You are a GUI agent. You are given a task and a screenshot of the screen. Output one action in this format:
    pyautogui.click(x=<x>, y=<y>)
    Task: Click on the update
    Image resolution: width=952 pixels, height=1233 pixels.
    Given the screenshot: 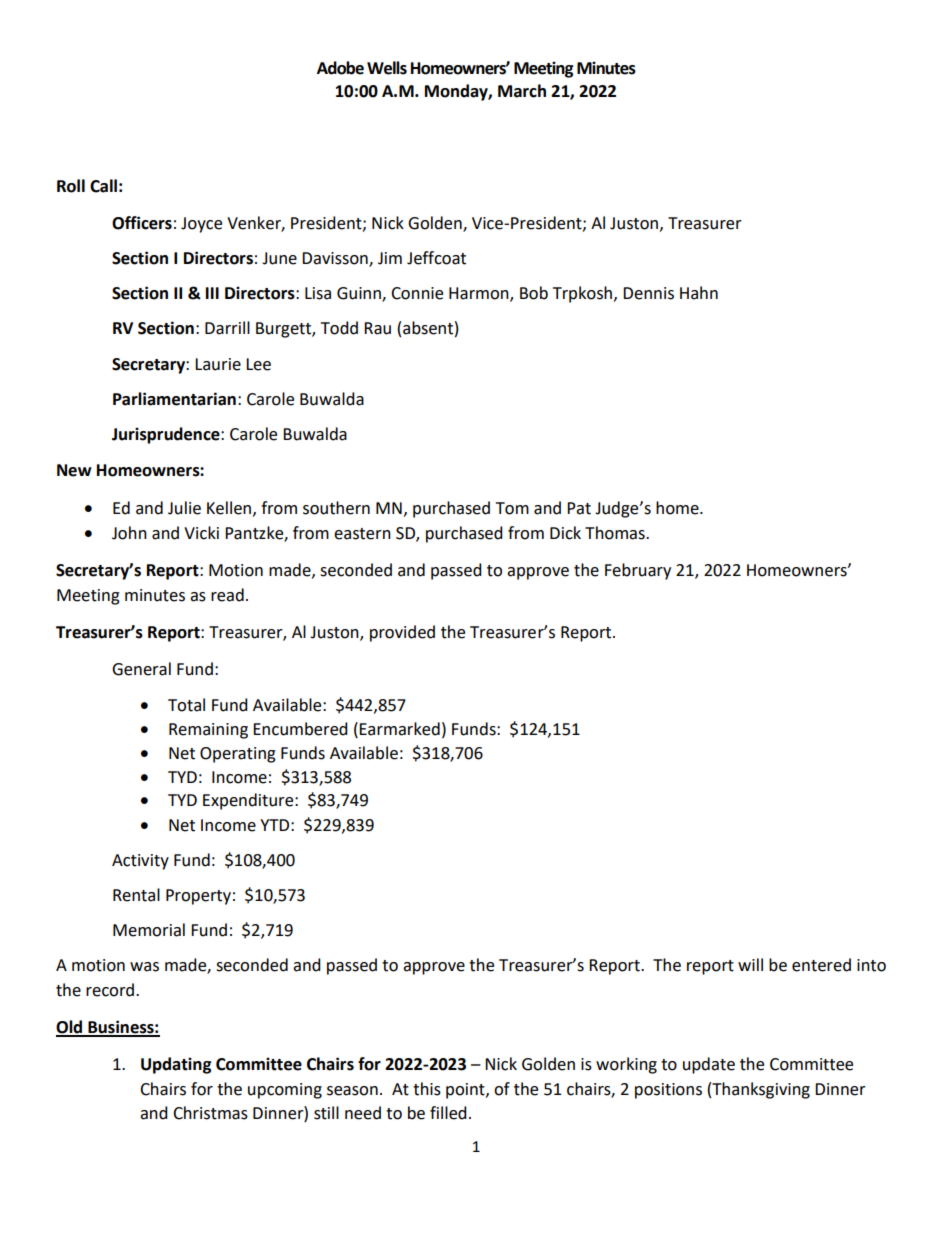 What is the action you would take?
    pyautogui.click(x=709, y=1065)
